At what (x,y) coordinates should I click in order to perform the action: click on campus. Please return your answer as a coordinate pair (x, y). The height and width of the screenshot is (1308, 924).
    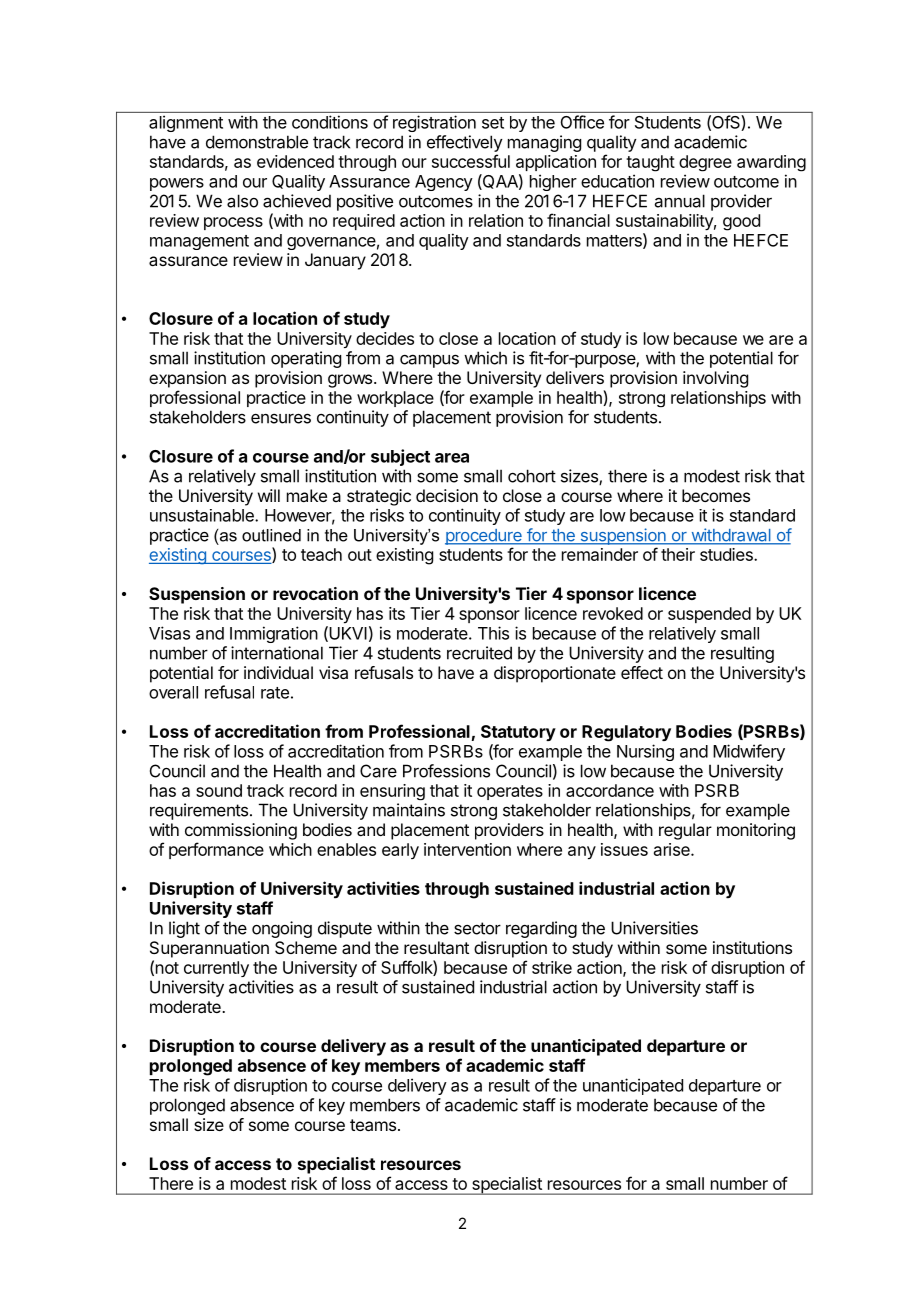
    Looking at the image, I should click on (429, 361).
